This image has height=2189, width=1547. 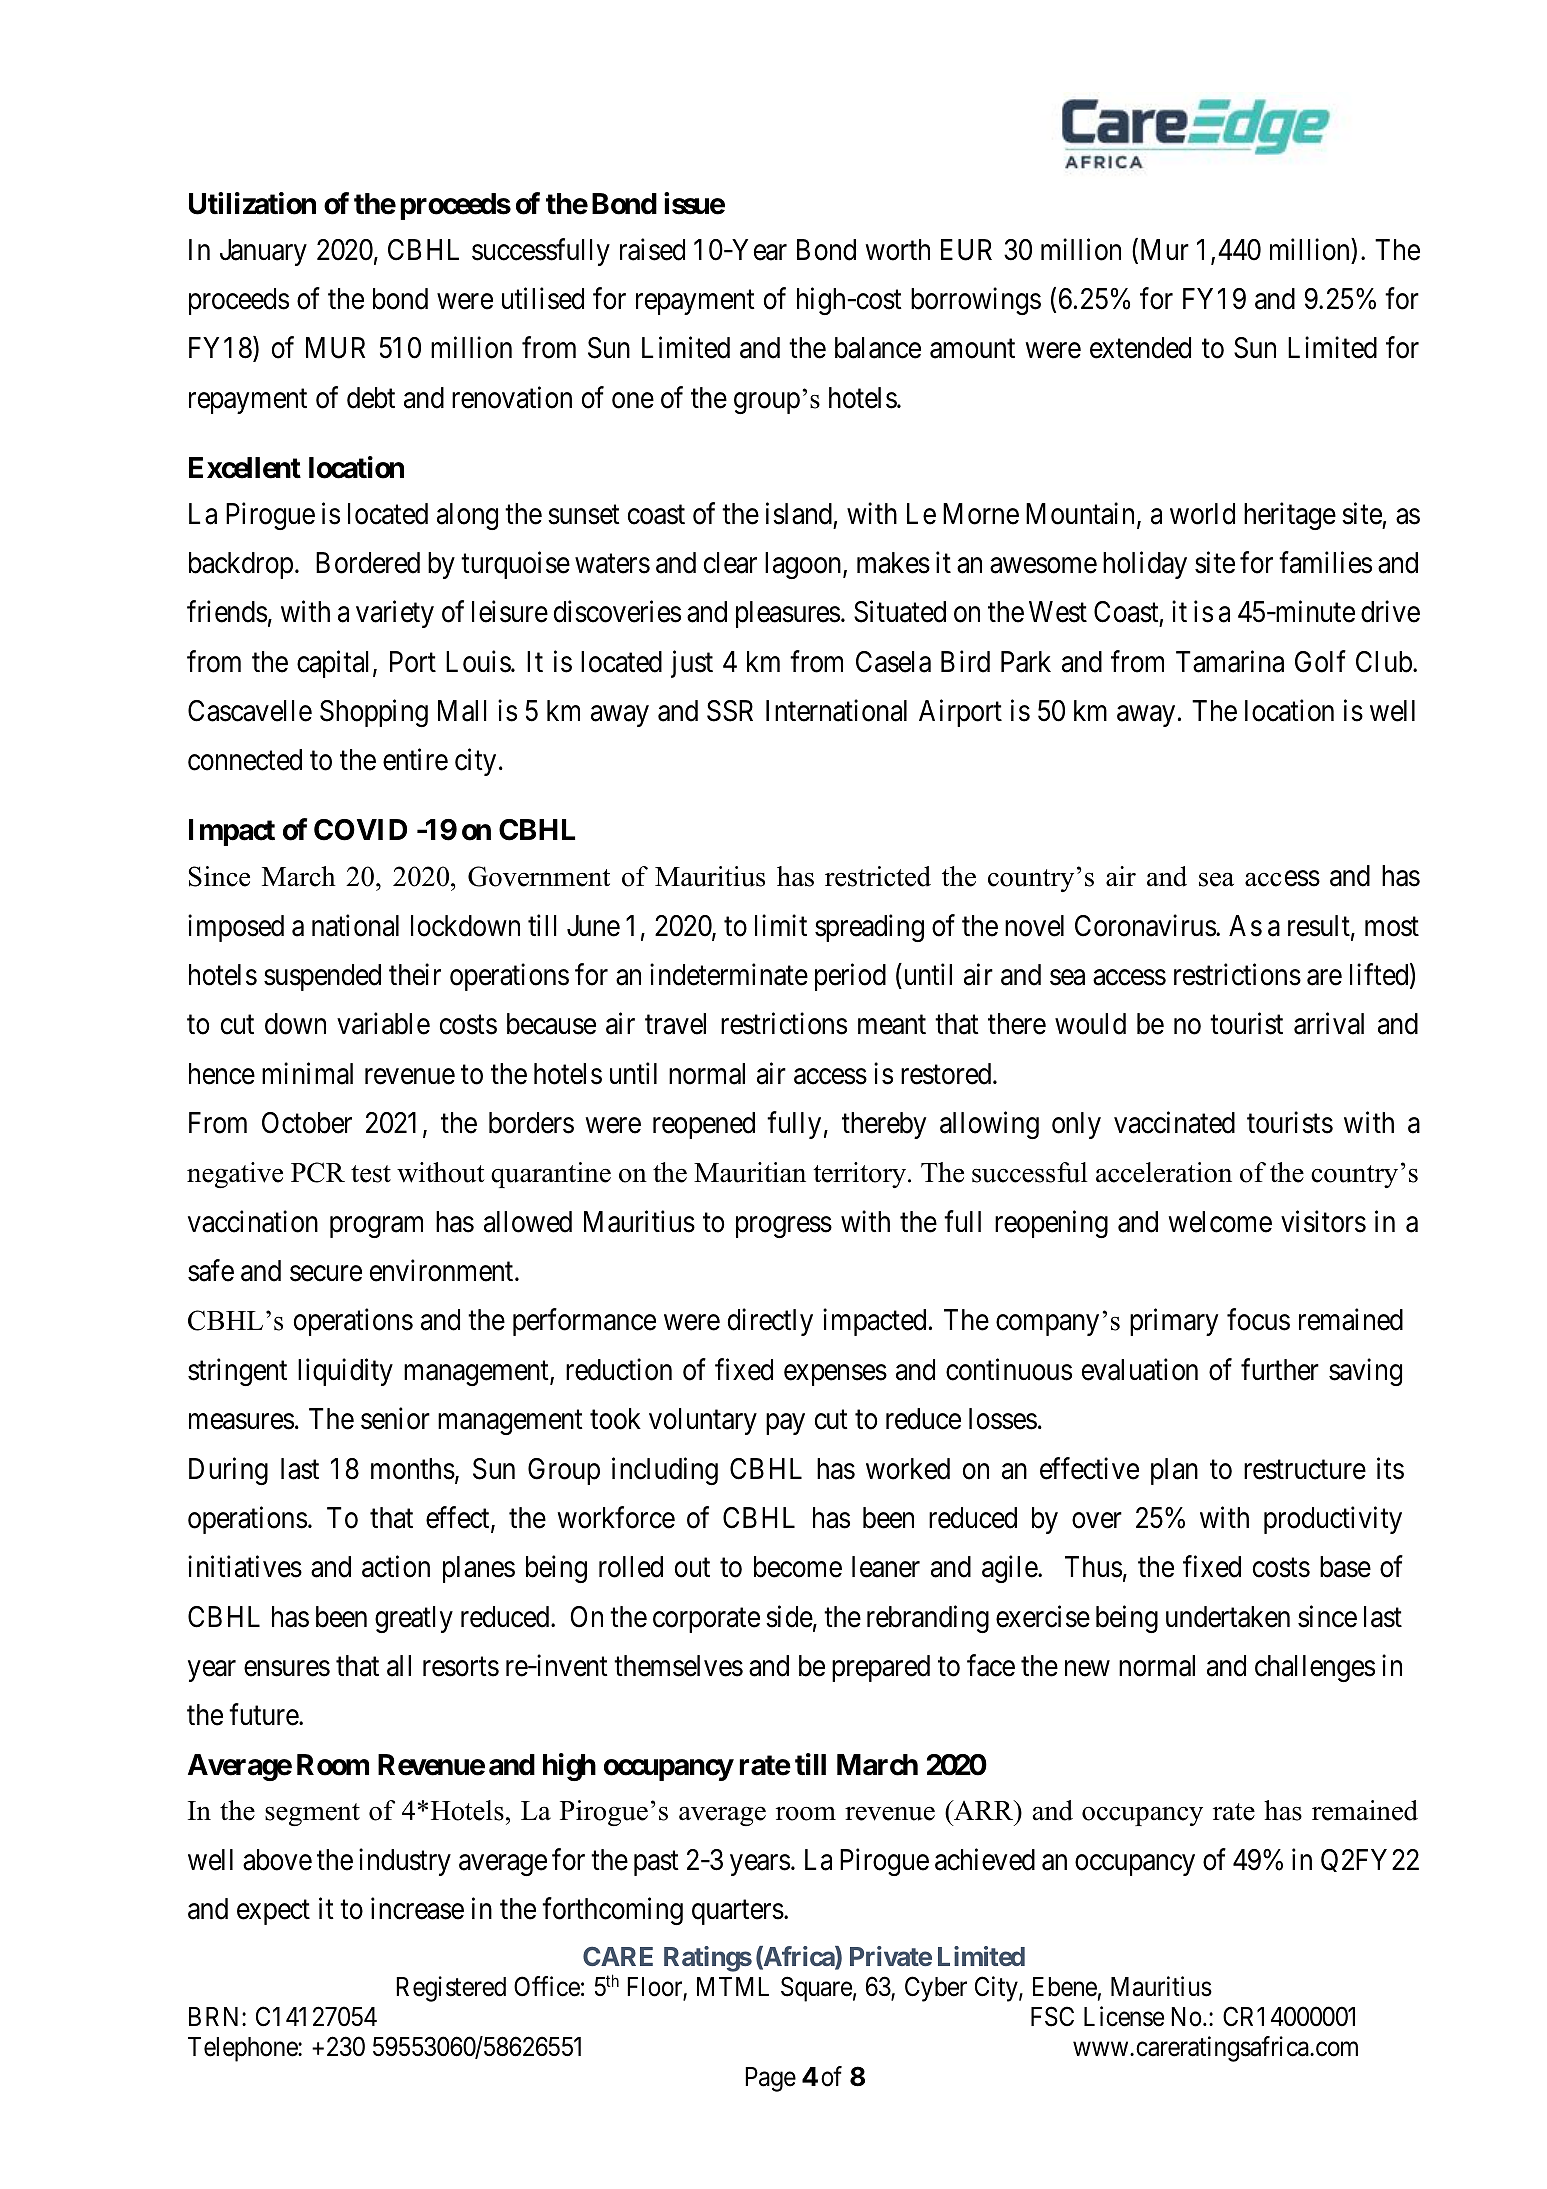 I want to click on License, so click(x=1124, y=2016).
